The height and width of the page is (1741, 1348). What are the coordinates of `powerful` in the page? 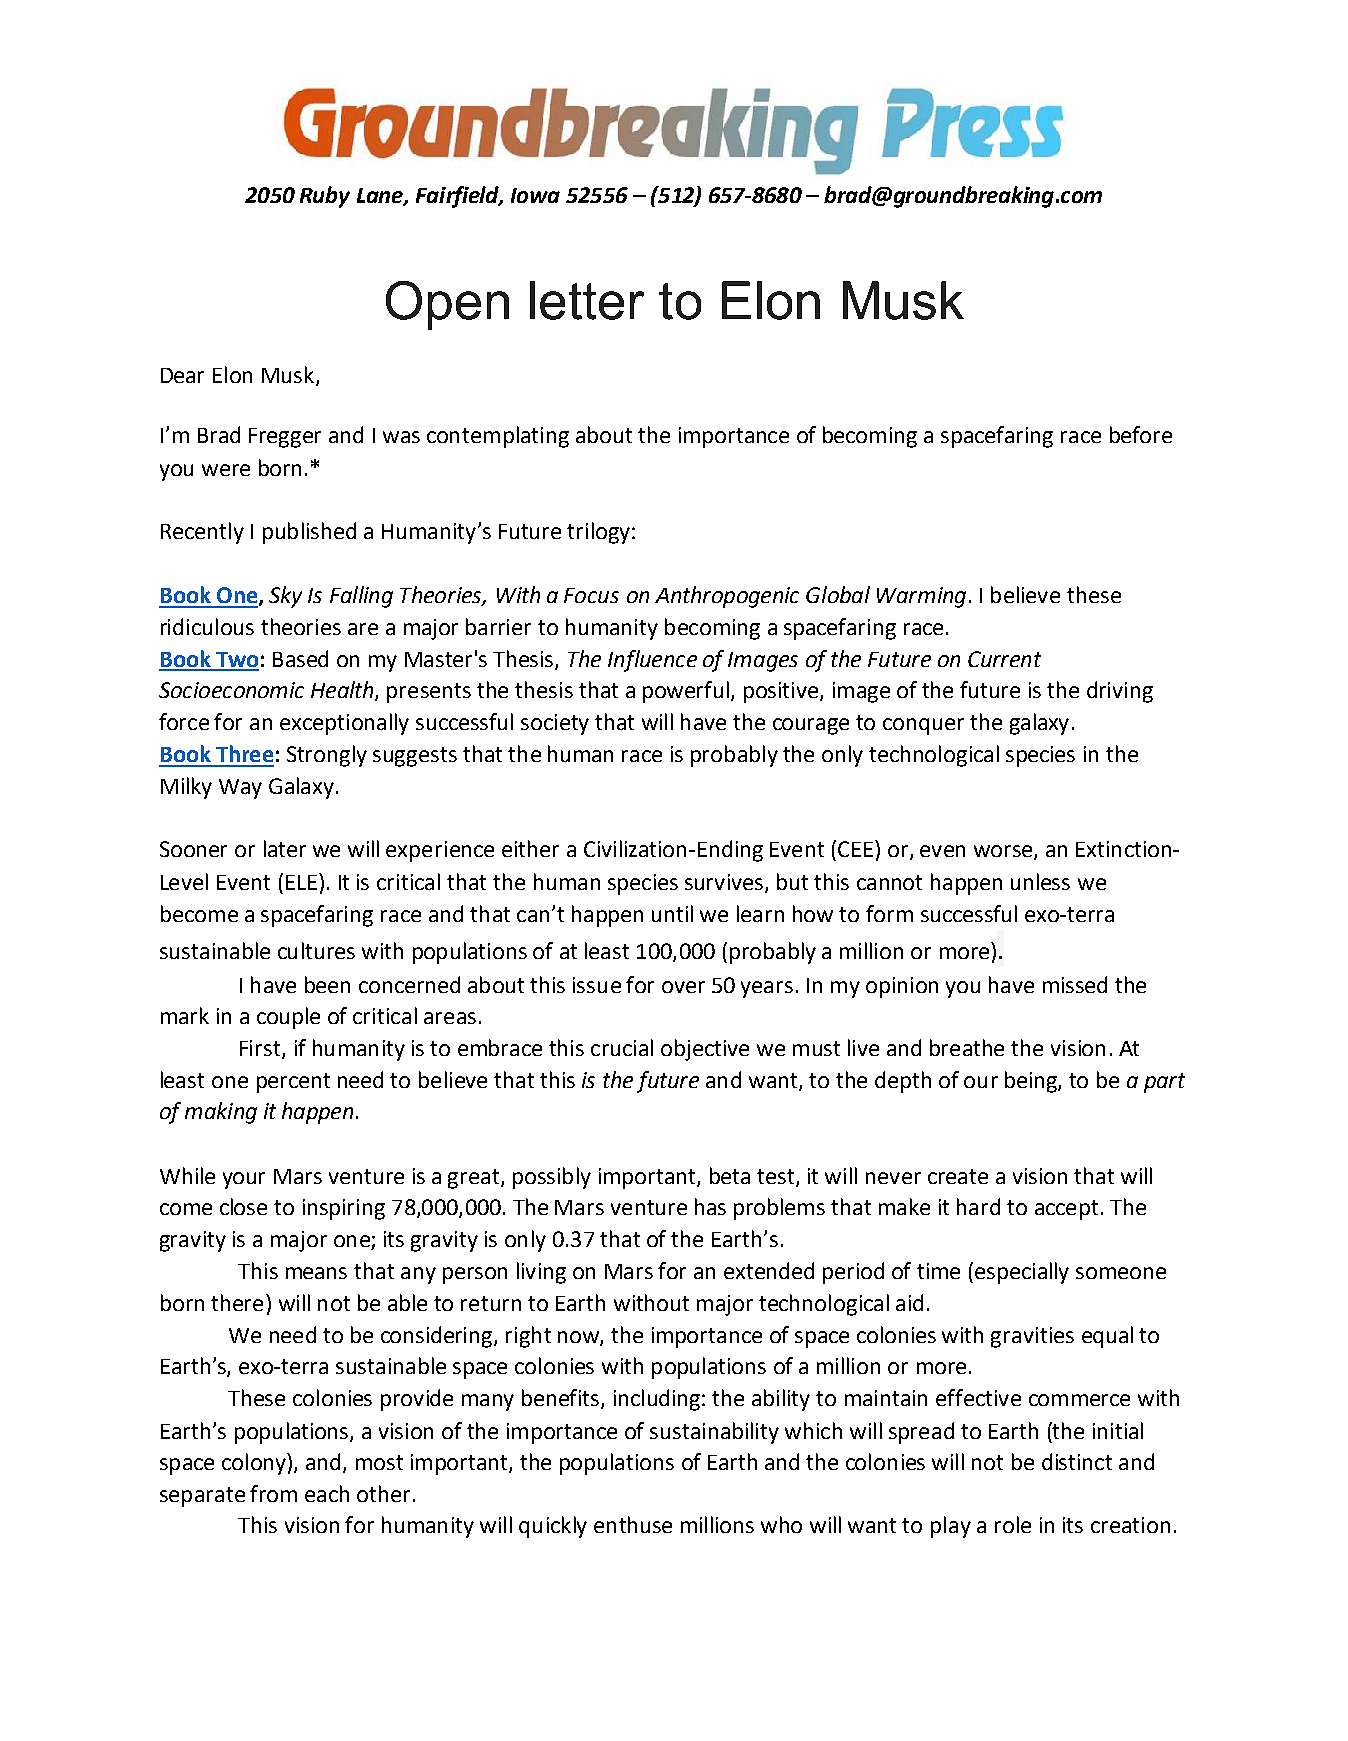 It's located at (686, 692).
